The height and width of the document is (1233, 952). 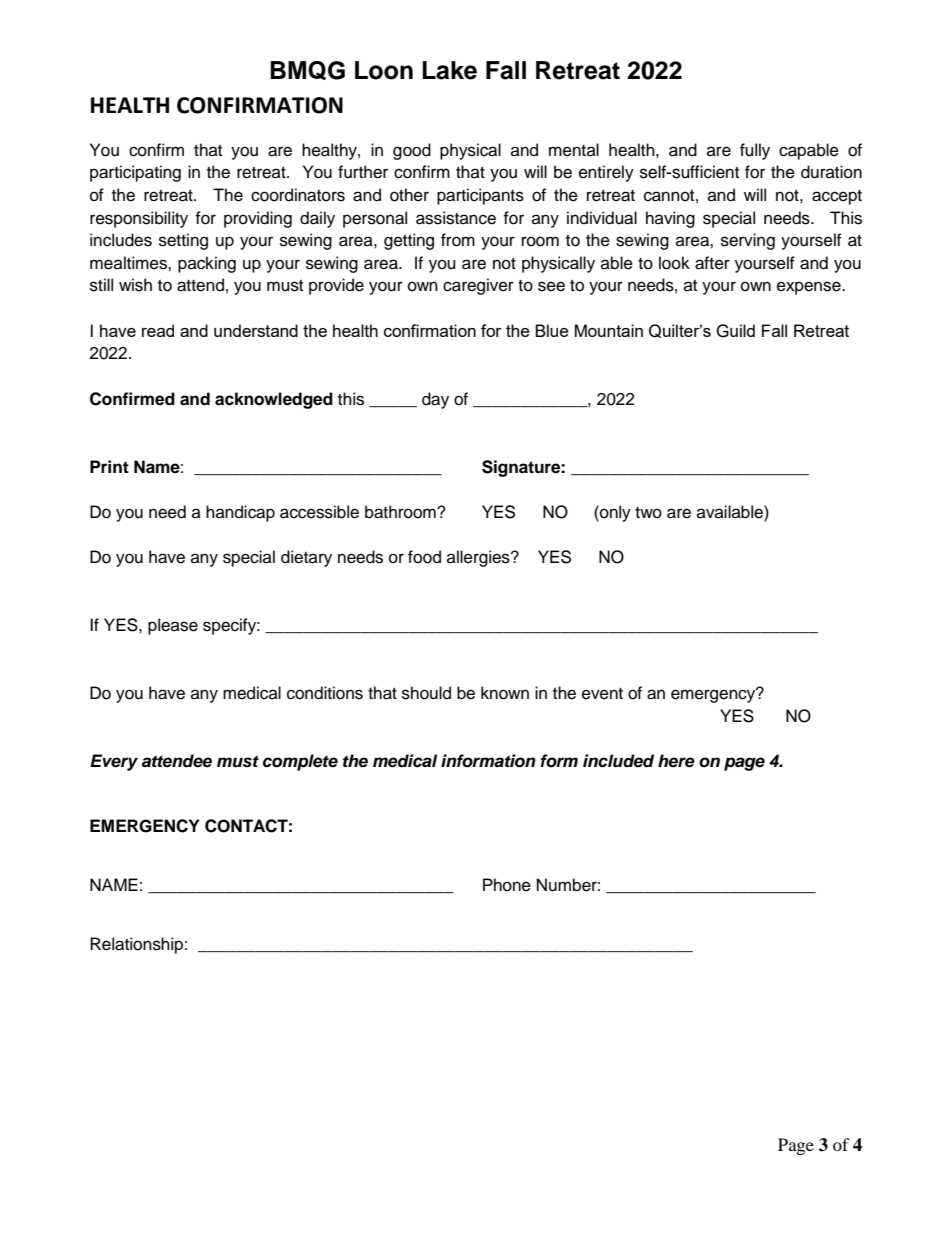 I want to click on fully, so click(x=755, y=151).
